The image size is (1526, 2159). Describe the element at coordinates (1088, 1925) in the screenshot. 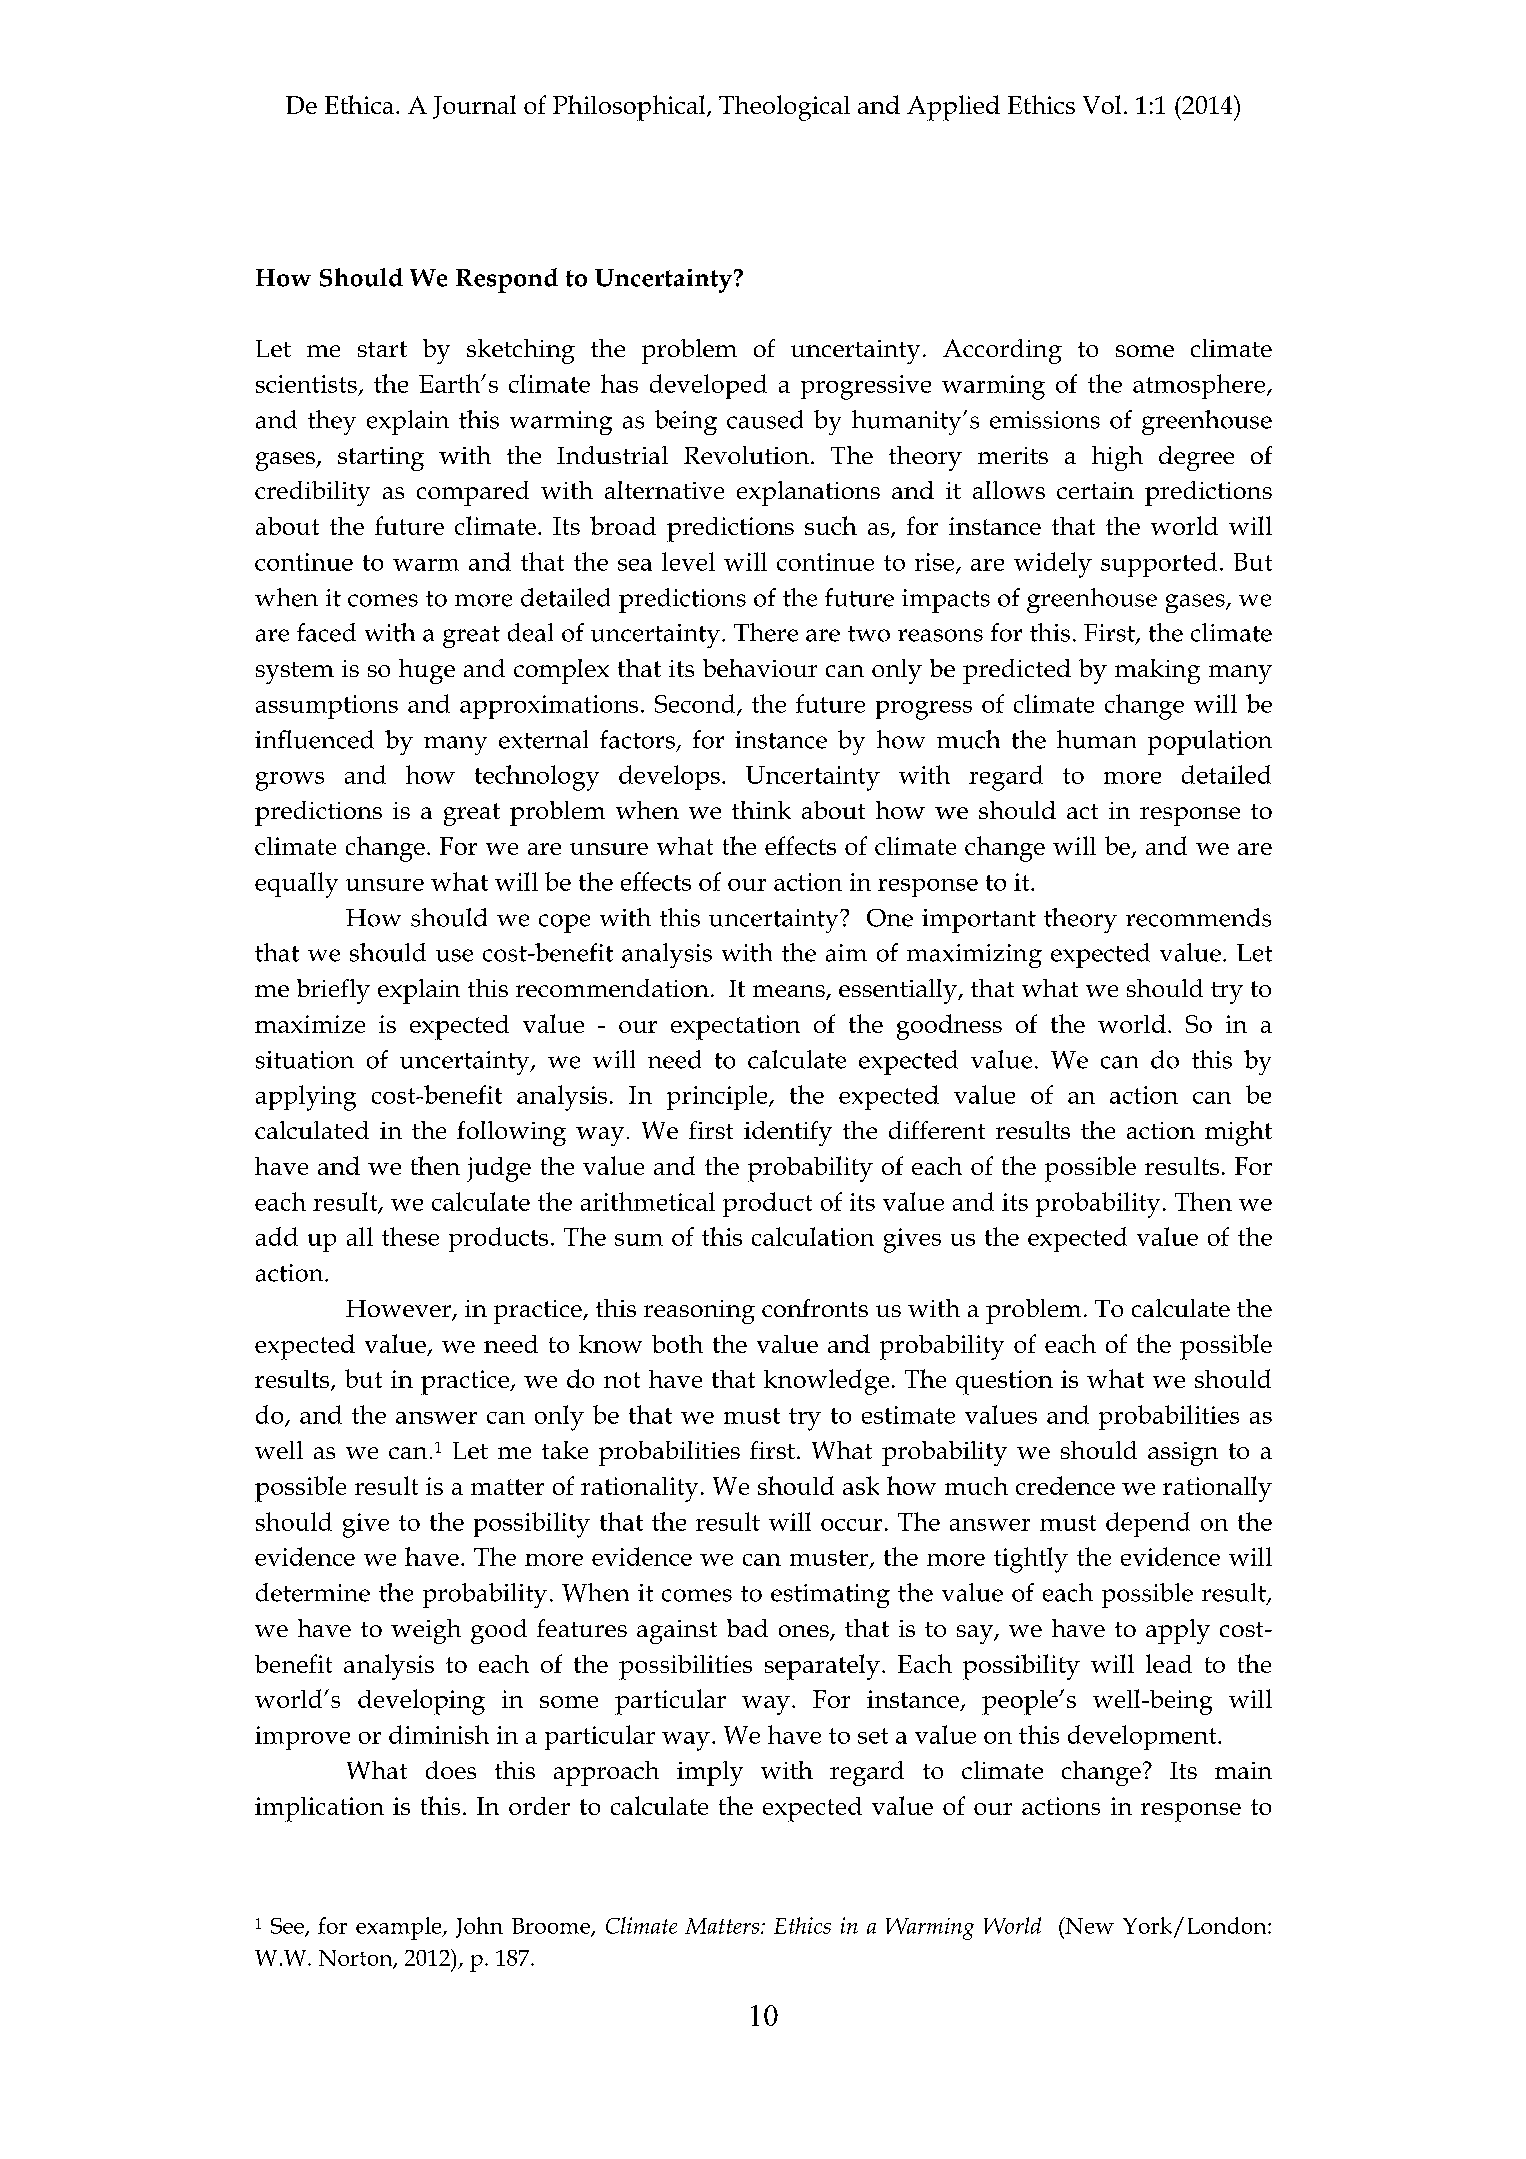

I see `New` at that location.
